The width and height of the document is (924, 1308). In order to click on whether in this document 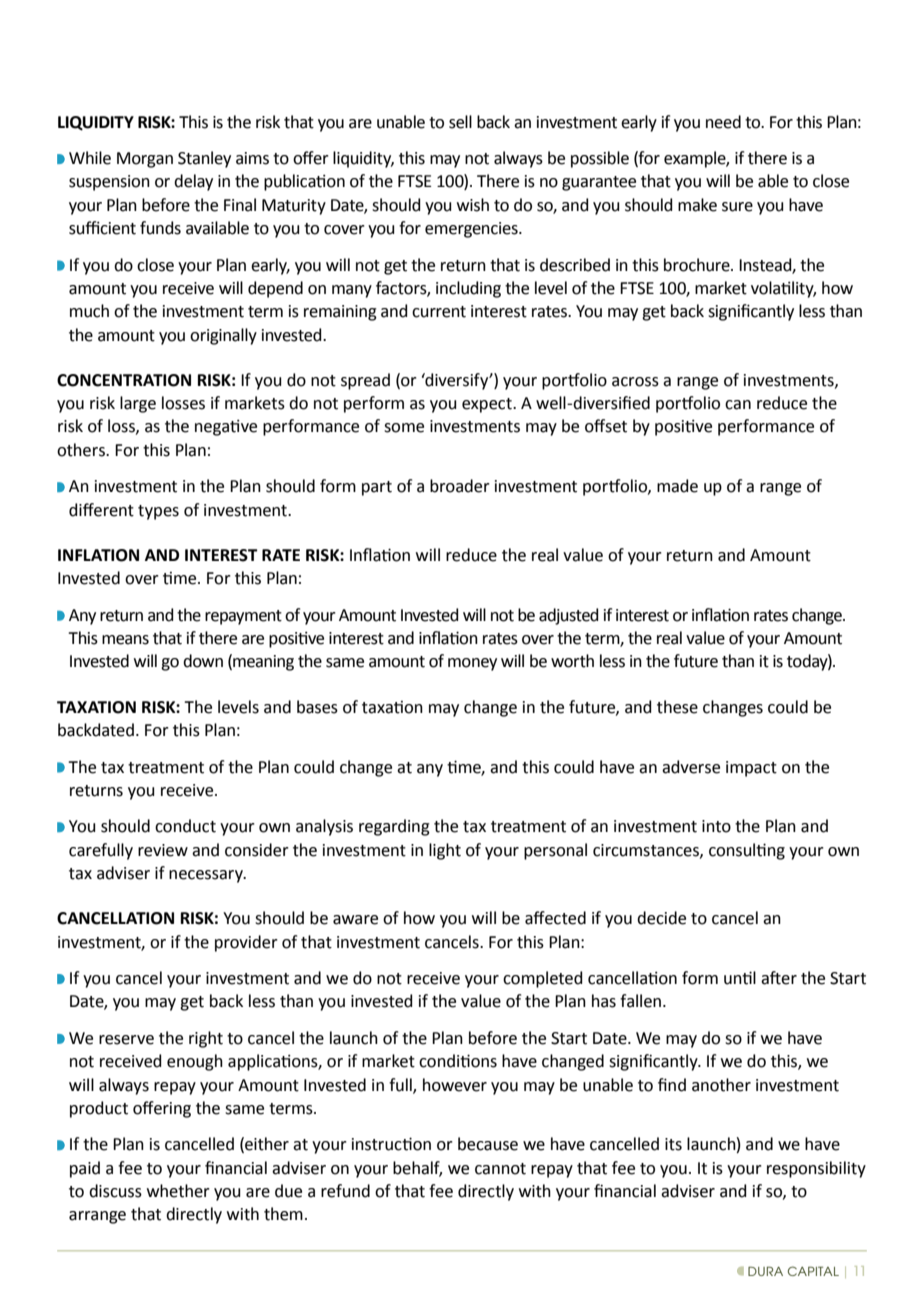, I will do `click(178, 1191)`.
